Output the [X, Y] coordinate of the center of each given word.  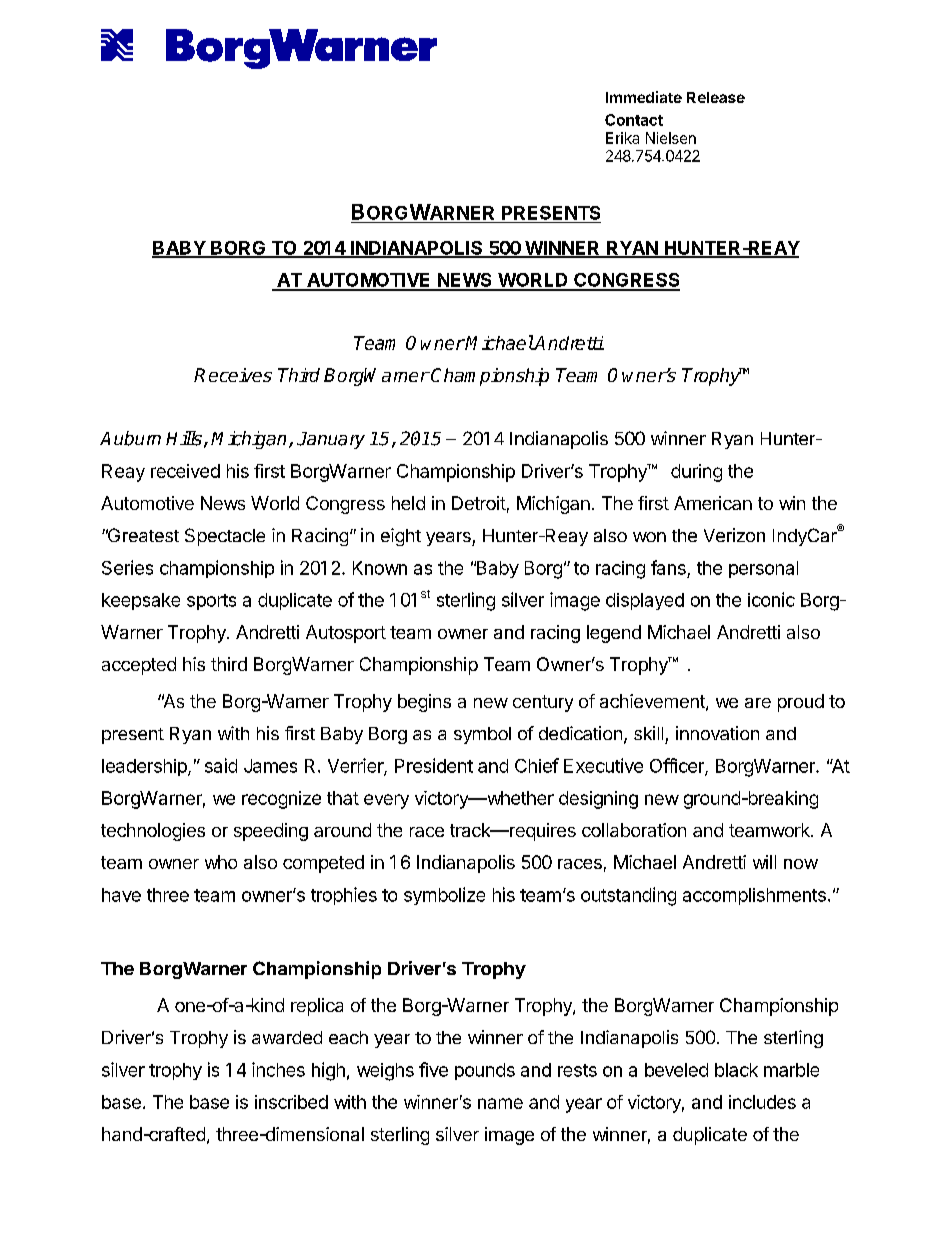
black [736, 1070]
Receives [233, 375]
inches [278, 1069]
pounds [485, 1071]
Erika [622, 138]
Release [716, 97]
